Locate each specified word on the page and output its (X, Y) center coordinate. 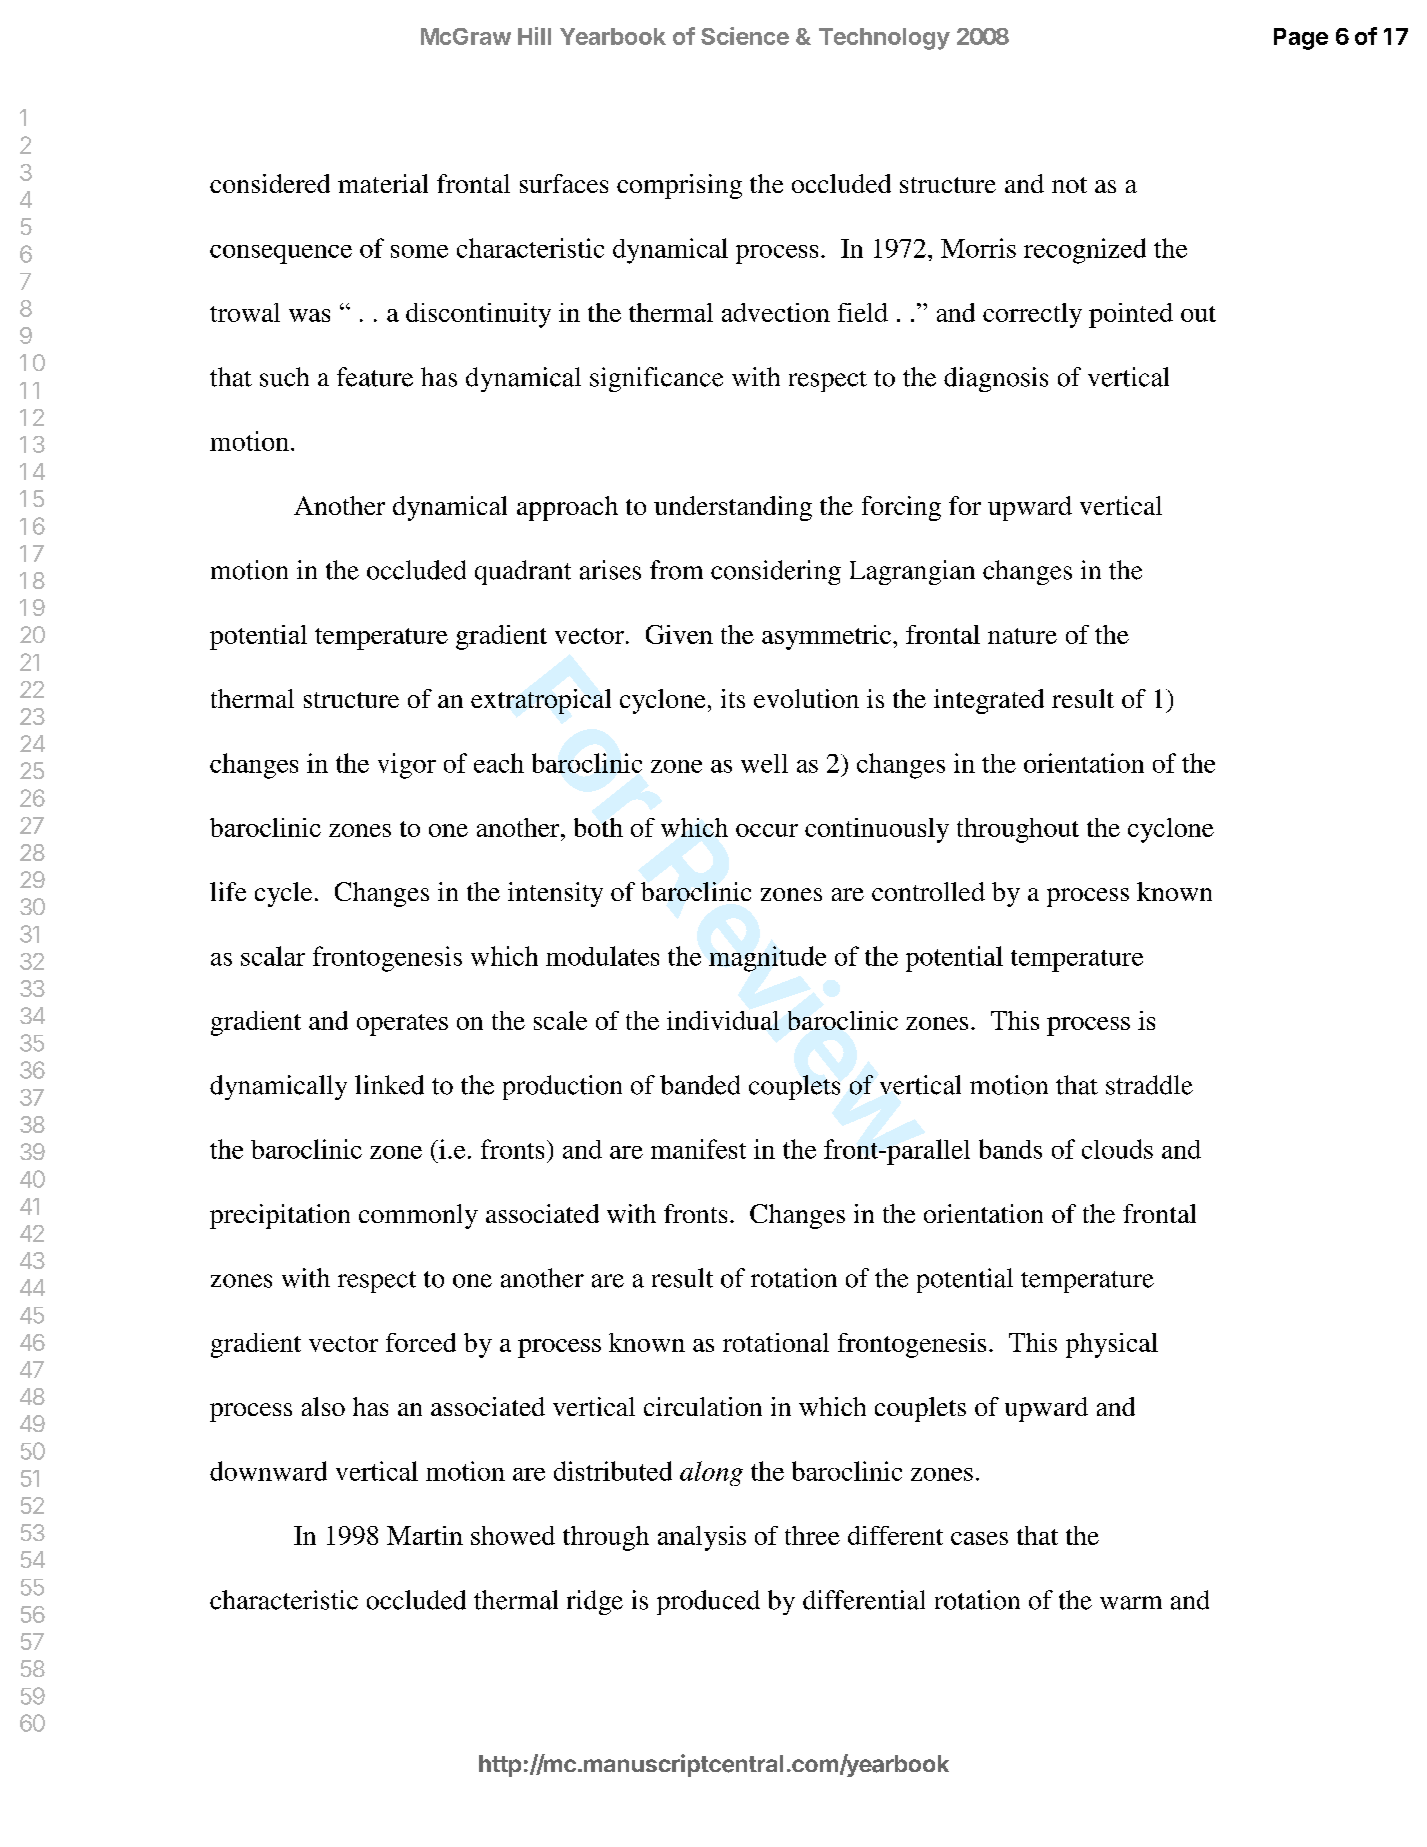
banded (700, 1085)
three (812, 1535)
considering (776, 572)
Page (1301, 39)
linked (389, 1085)
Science (745, 36)
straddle (1149, 1085)
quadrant (523, 572)
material (383, 183)
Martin (425, 1535)
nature (1022, 636)
